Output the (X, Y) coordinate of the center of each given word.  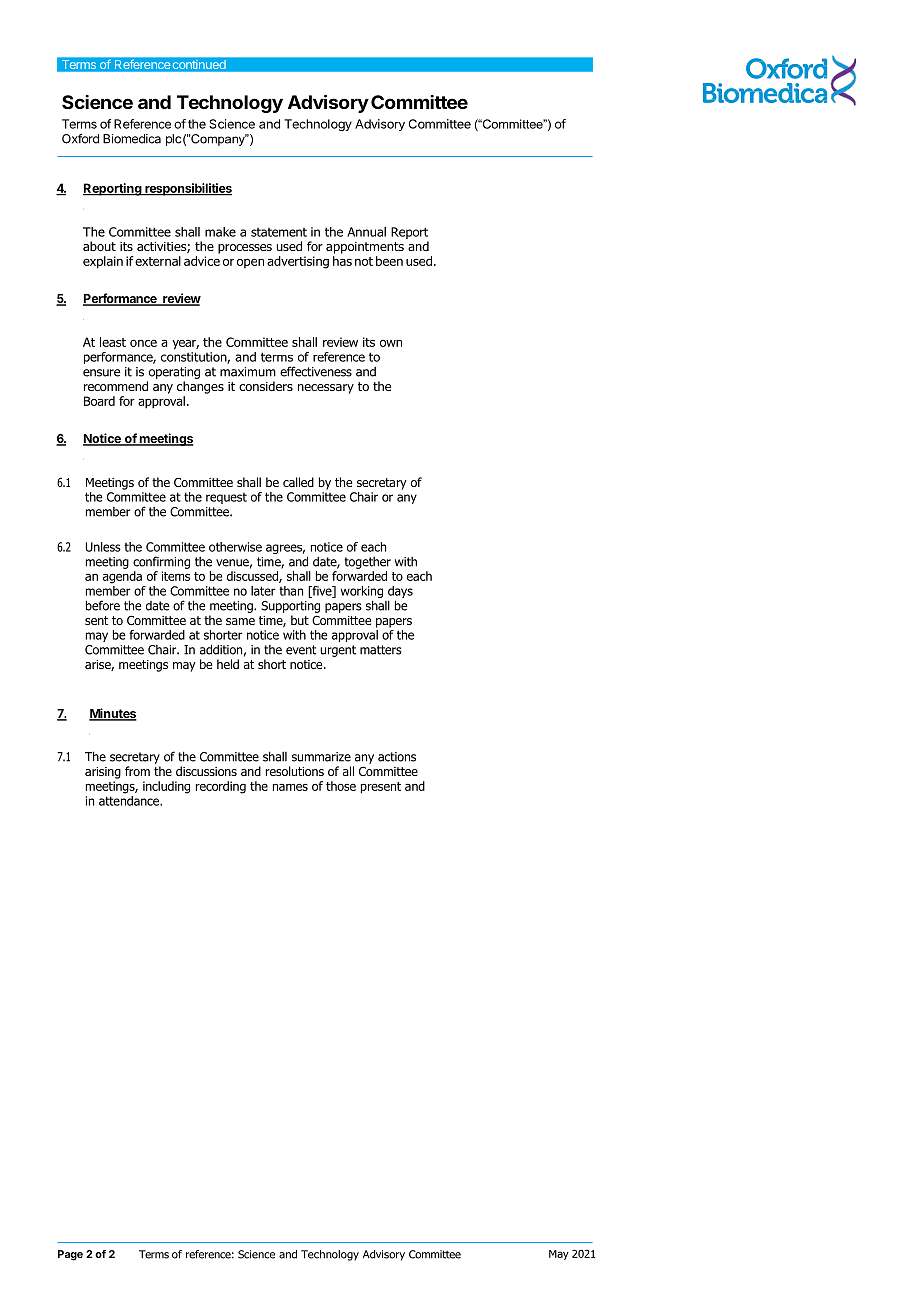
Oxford (80, 138)
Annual (366, 232)
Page (70, 1255)
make (220, 232)
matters (381, 650)
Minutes (113, 714)
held (228, 664)
